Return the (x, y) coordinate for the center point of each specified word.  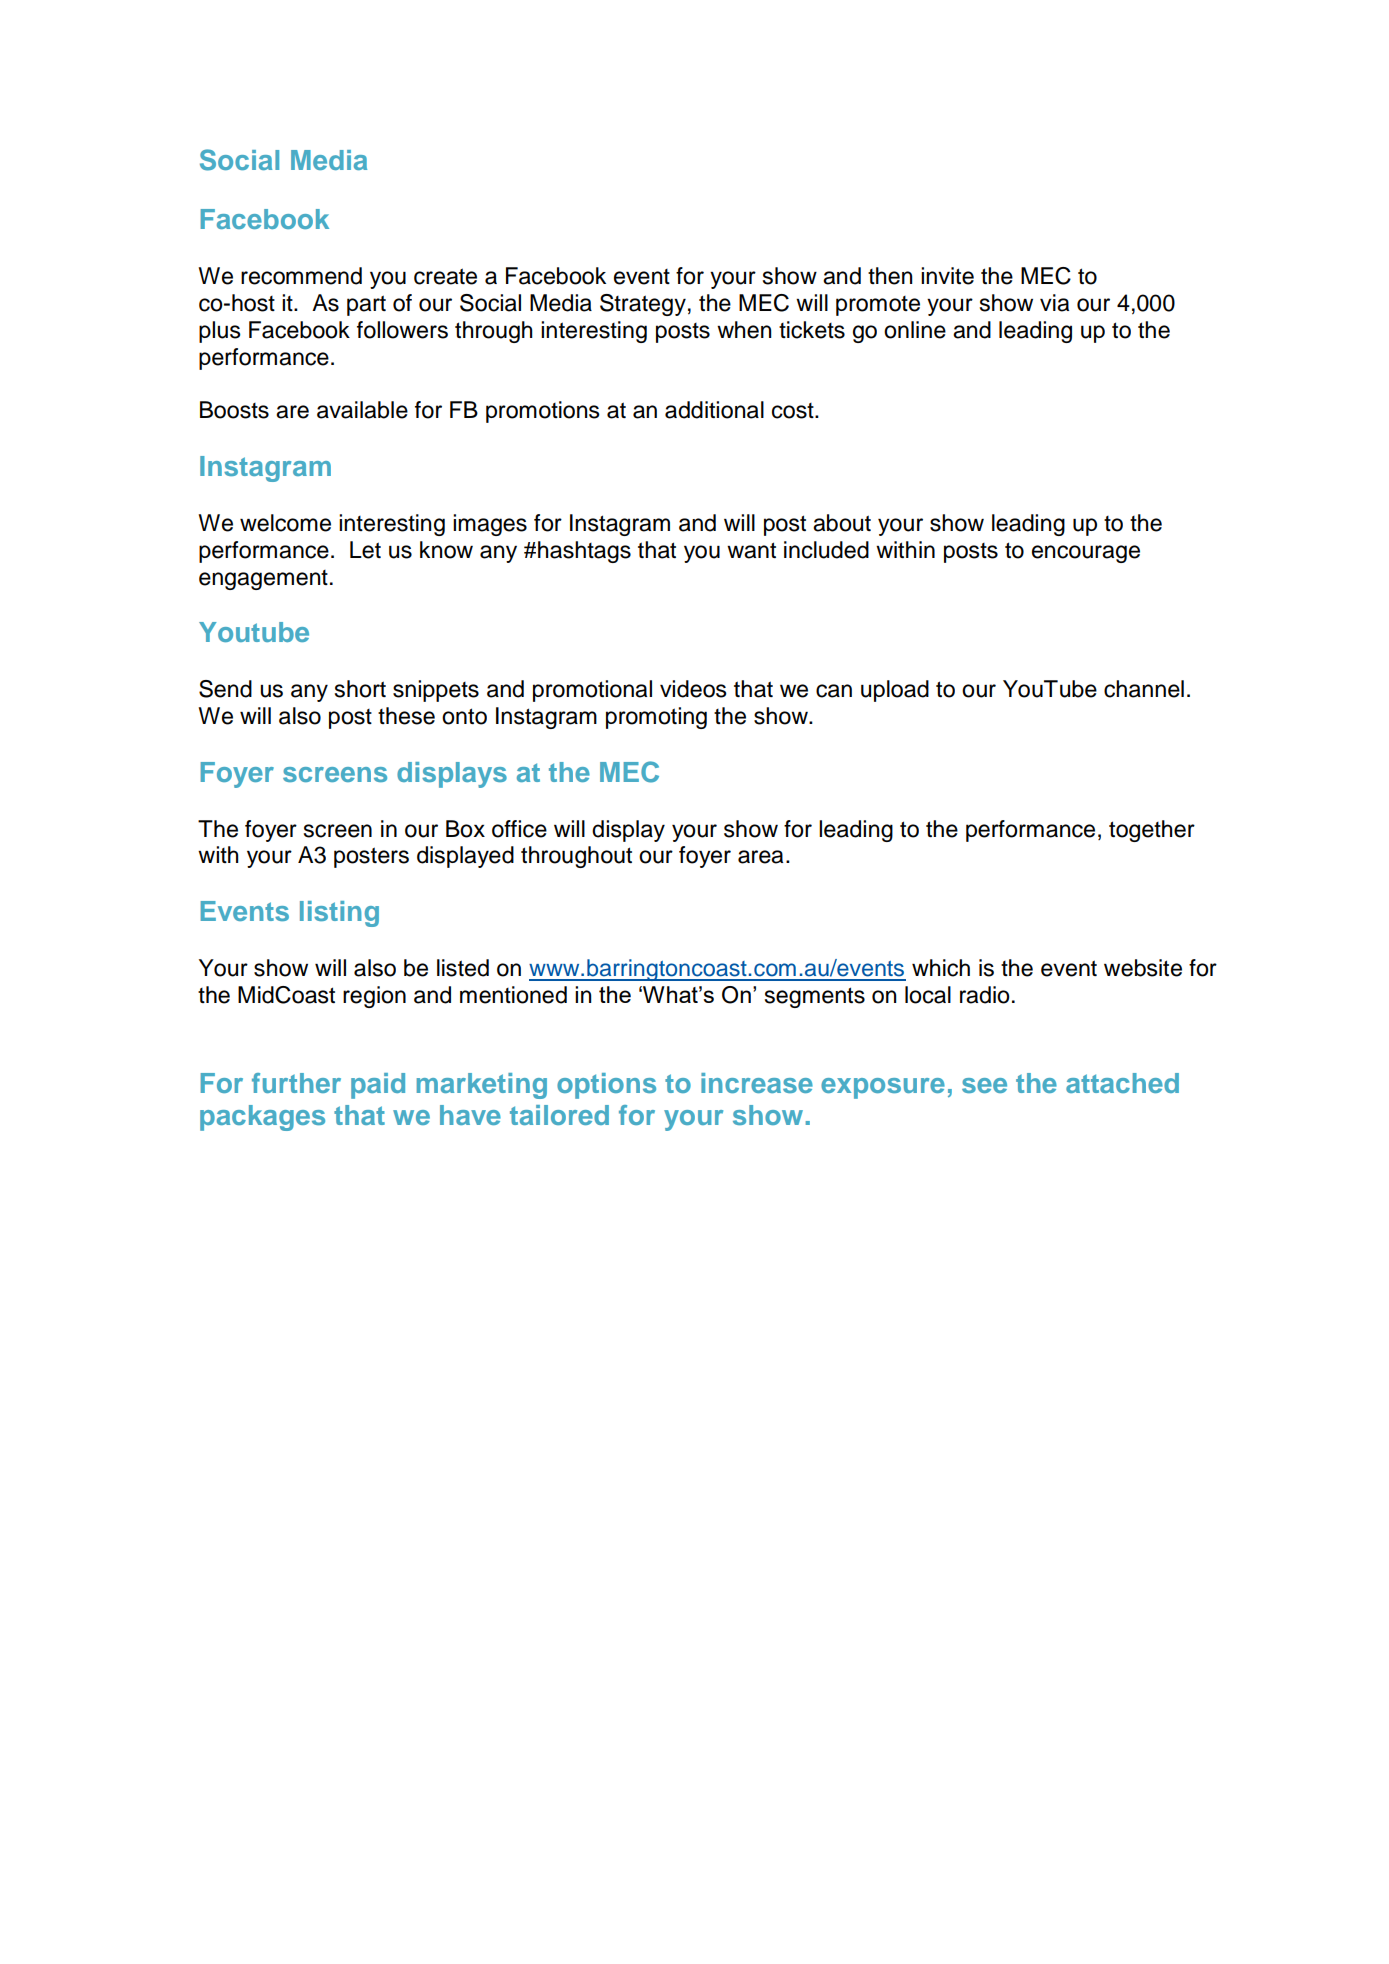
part (366, 305)
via (1054, 303)
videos (693, 689)
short (360, 689)
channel (1144, 689)
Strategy (643, 305)
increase (757, 1083)
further (296, 1083)
